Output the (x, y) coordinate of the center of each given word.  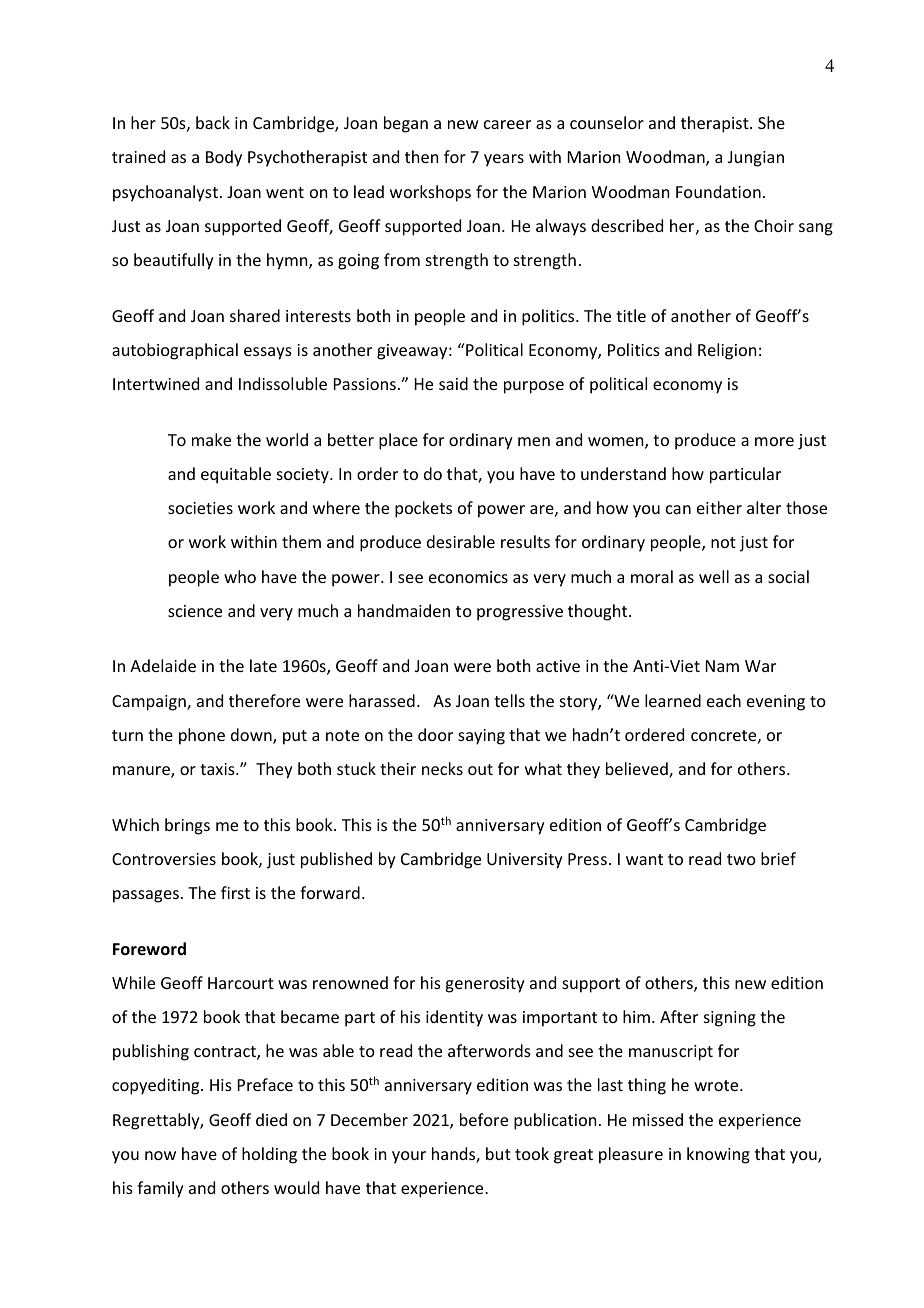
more (774, 441)
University (525, 861)
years (504, 160)
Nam (722, 666)
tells (509, 700)
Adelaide (163, 665)
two (741, 859)
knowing (718, 1155)
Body (224, 158)
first (235, 892)
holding (269, 1155)
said (453, 383)
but (498, 1153)
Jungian (756, 159)
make (211, 439)
